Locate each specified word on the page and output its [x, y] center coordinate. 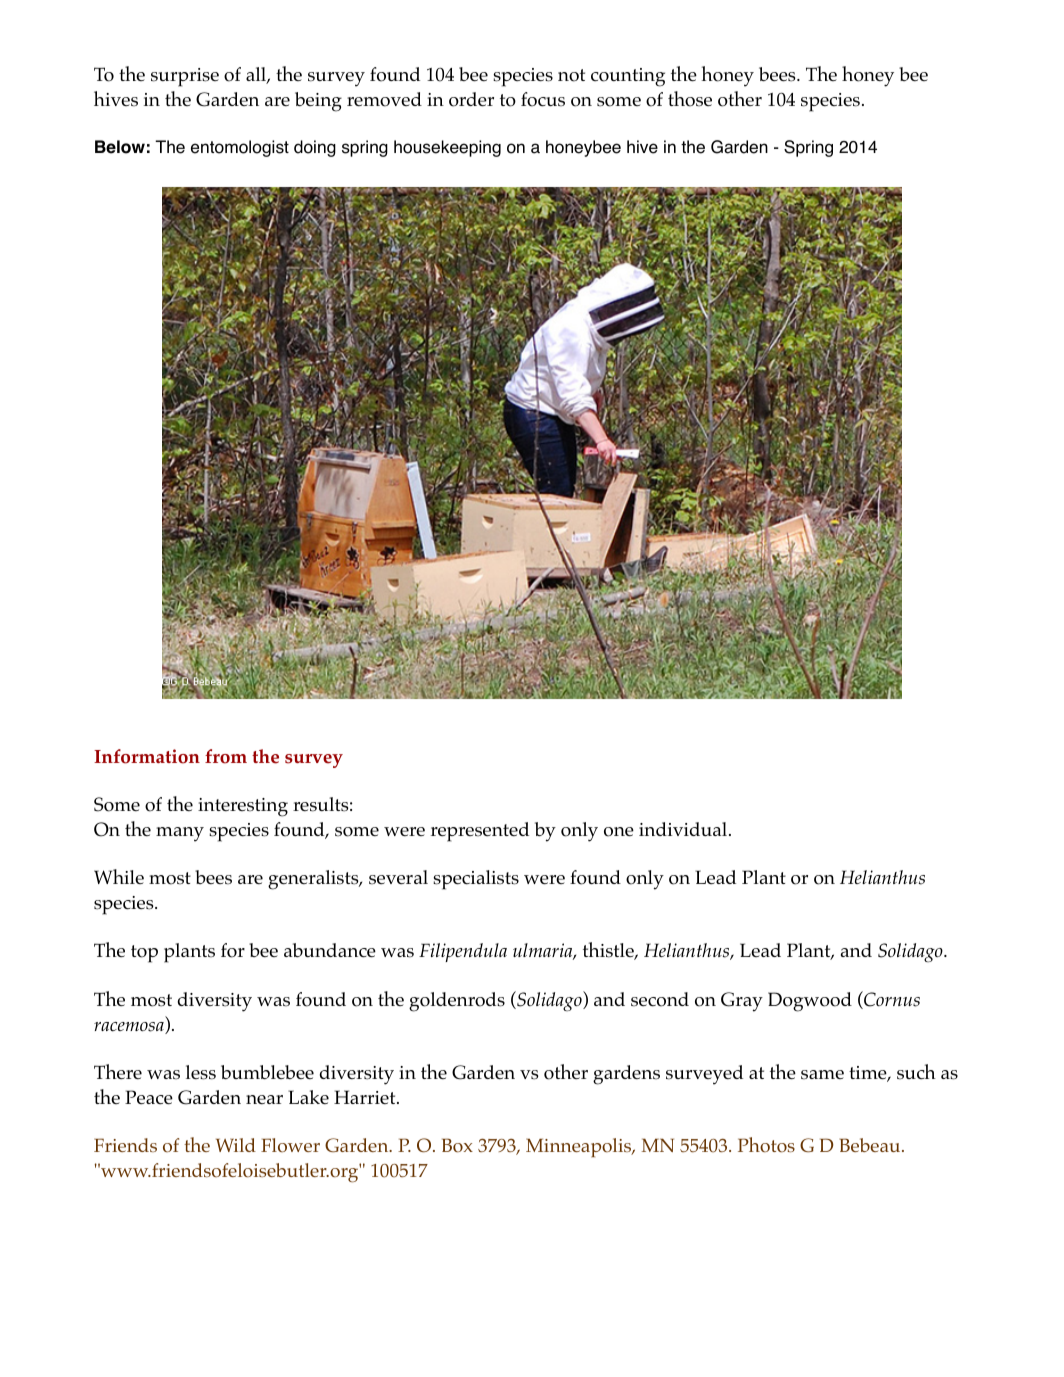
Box [457, 1145]
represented [480, 832]
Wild [236, 1145]
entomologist [240, 148]
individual [684, 829]
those [690, 99]
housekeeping [447, 148]
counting [628, 77]
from [226, 756]
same [822, 1075]
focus [543, 99]
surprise [185, 77]
